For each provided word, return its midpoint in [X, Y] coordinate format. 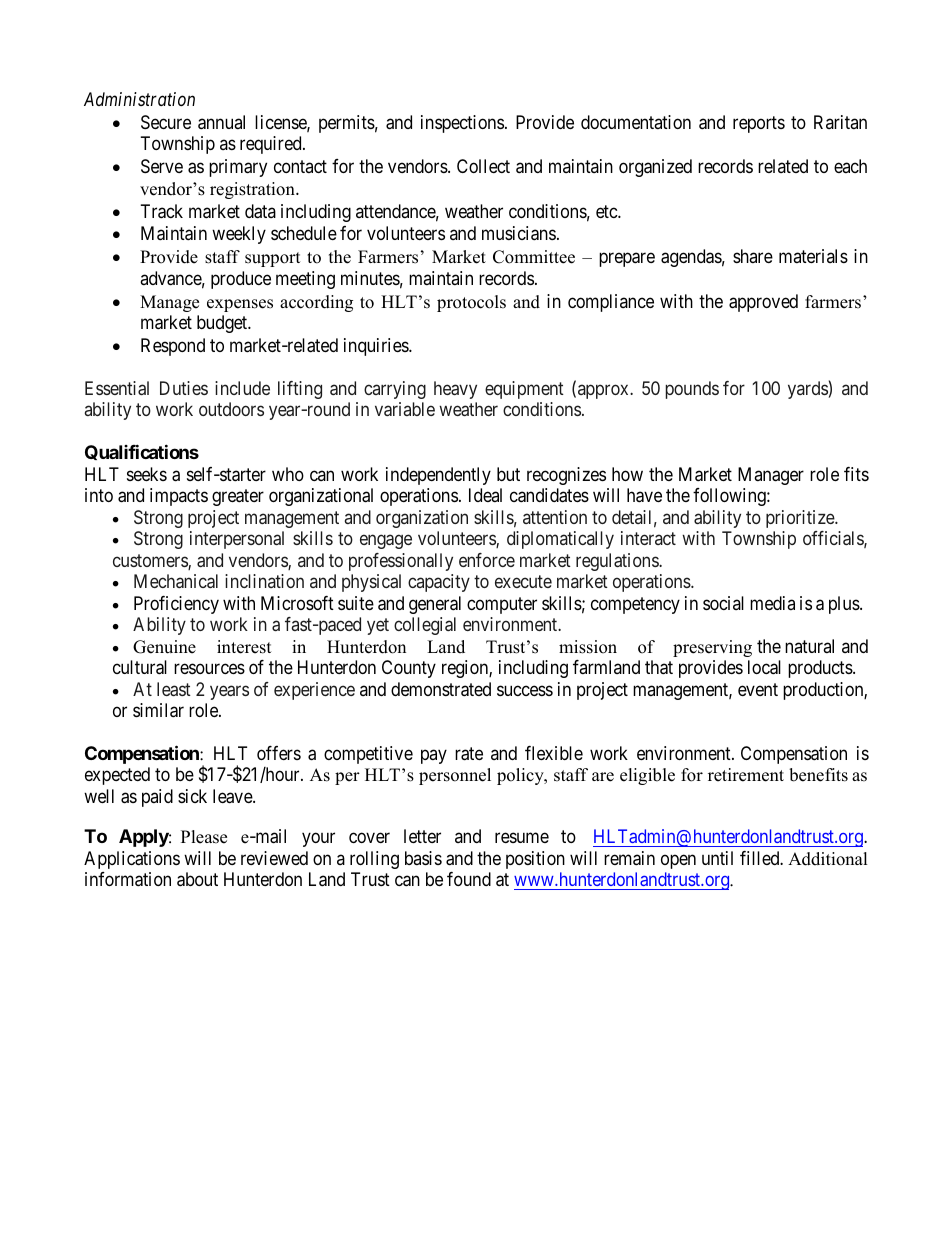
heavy [455, 390]
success [525, 690]
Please [204, 837]
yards [808, 390]
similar [158, 710]
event [758, 689]
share [753, 256]
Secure [166, 122]
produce [241, 280]
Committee [534, 257]
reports [759, 124]
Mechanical [176, 581]
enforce [487, 560]
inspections [462, 124]
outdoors [231, 409]
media [772, 603]
